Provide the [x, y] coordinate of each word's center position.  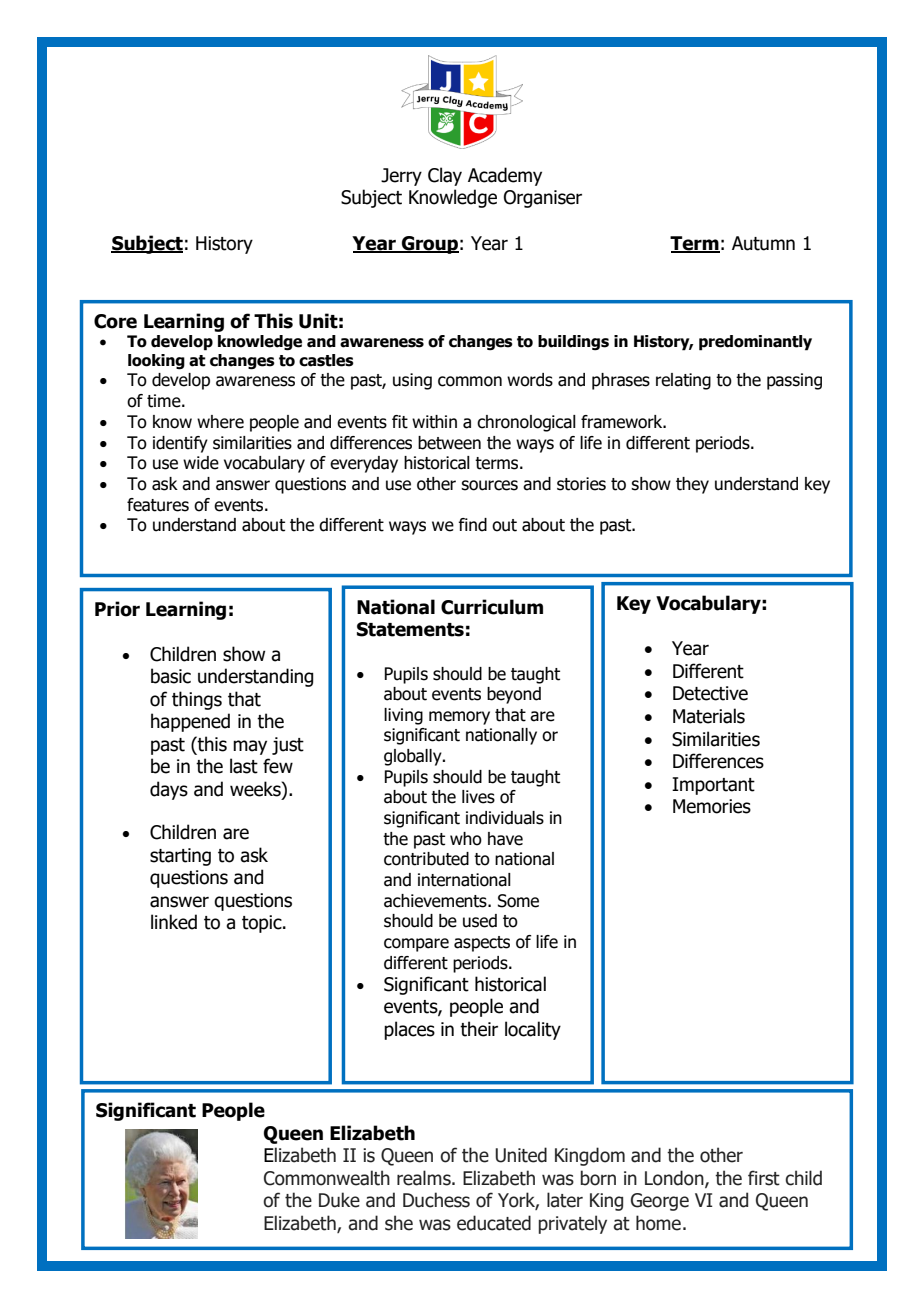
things [197, 700]
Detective [710, 693]
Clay [445, 176]
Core [115, 321]
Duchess [436, 1200]
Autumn [763, 243]
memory [459, 718]
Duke [339, 1200]
